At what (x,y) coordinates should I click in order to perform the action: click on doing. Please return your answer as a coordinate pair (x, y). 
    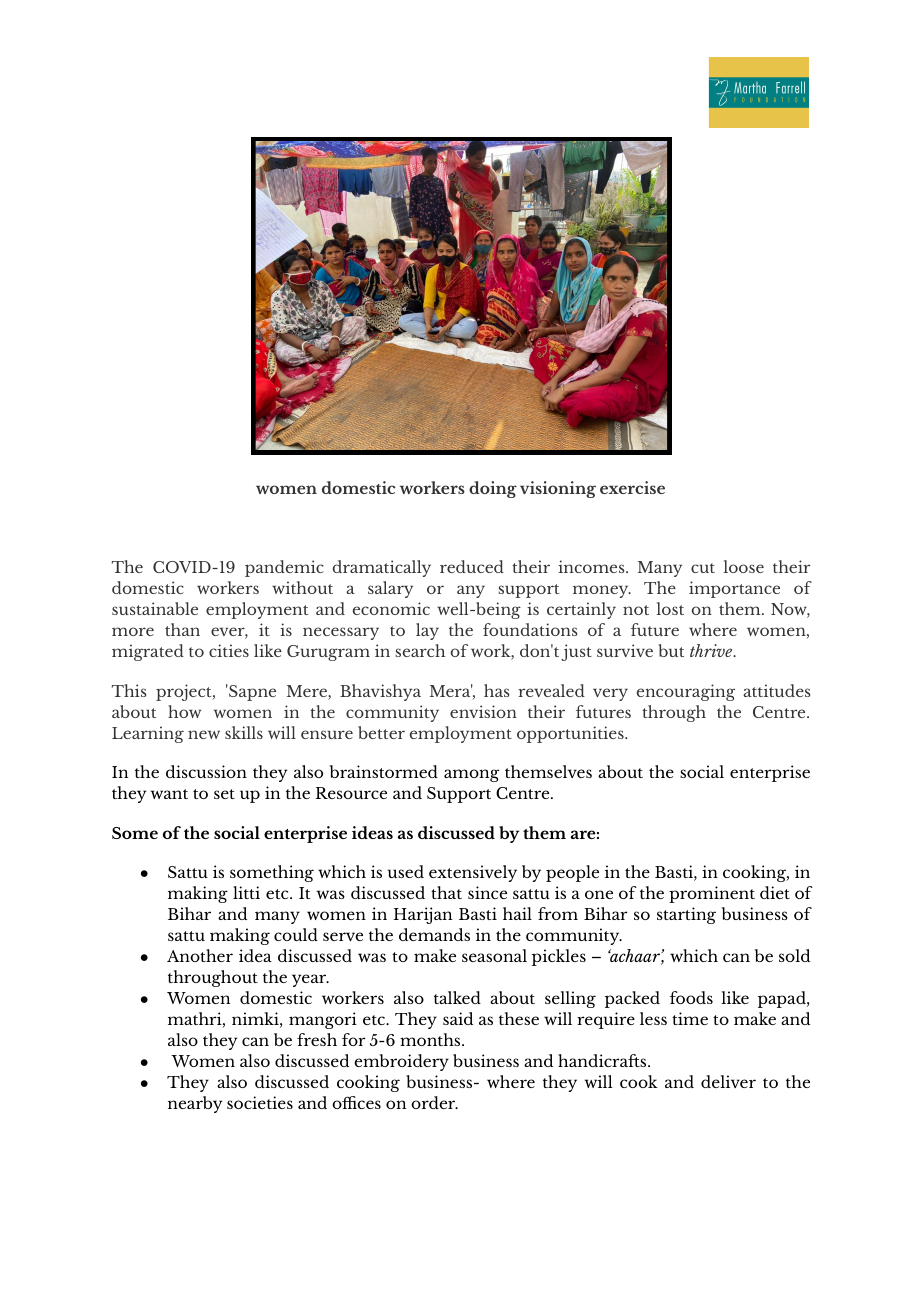
    Looking at the image, I should click on (493, 489).
